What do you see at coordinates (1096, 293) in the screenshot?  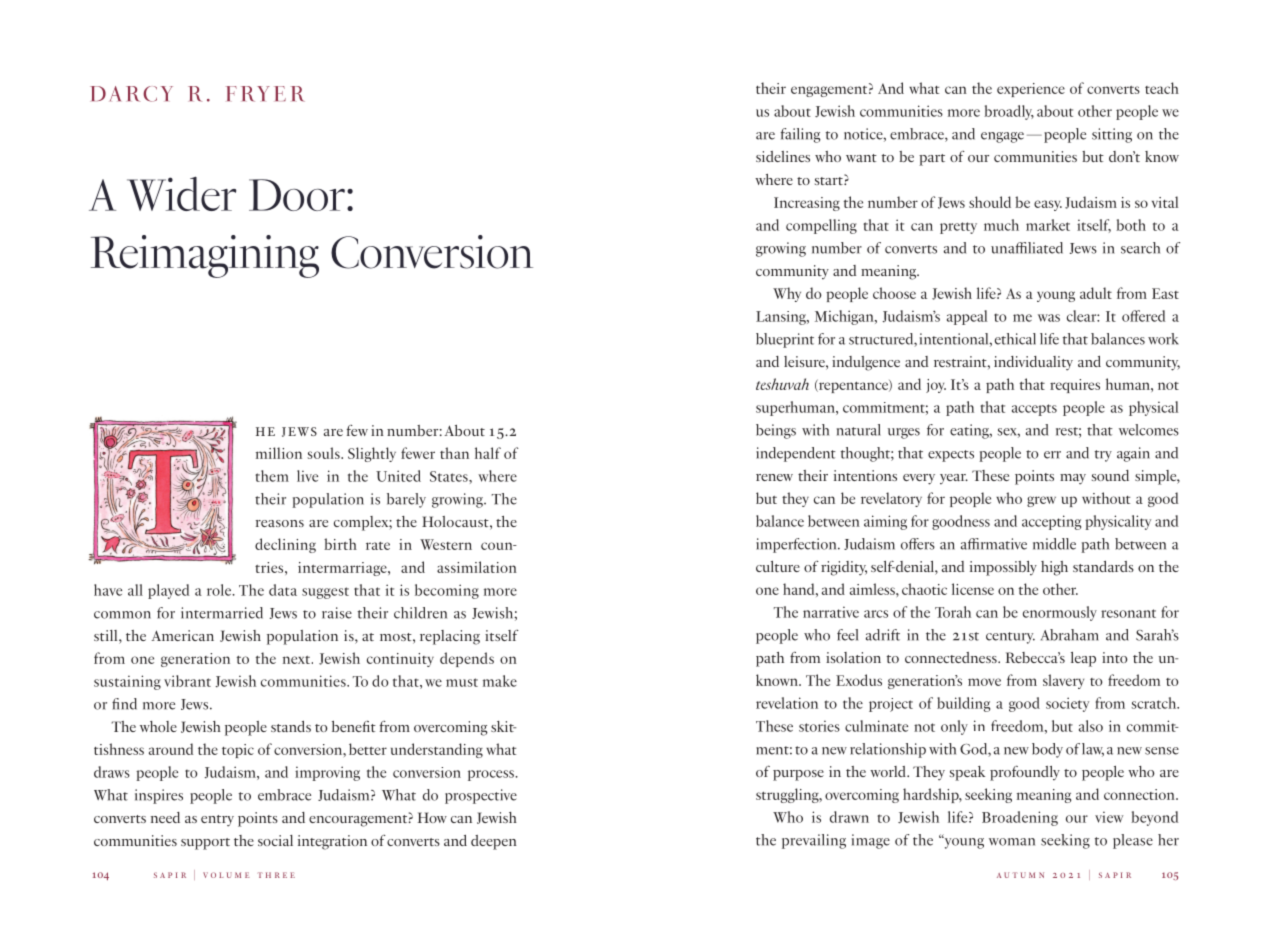 I see `adult` at bounding box center [1096, 293].
